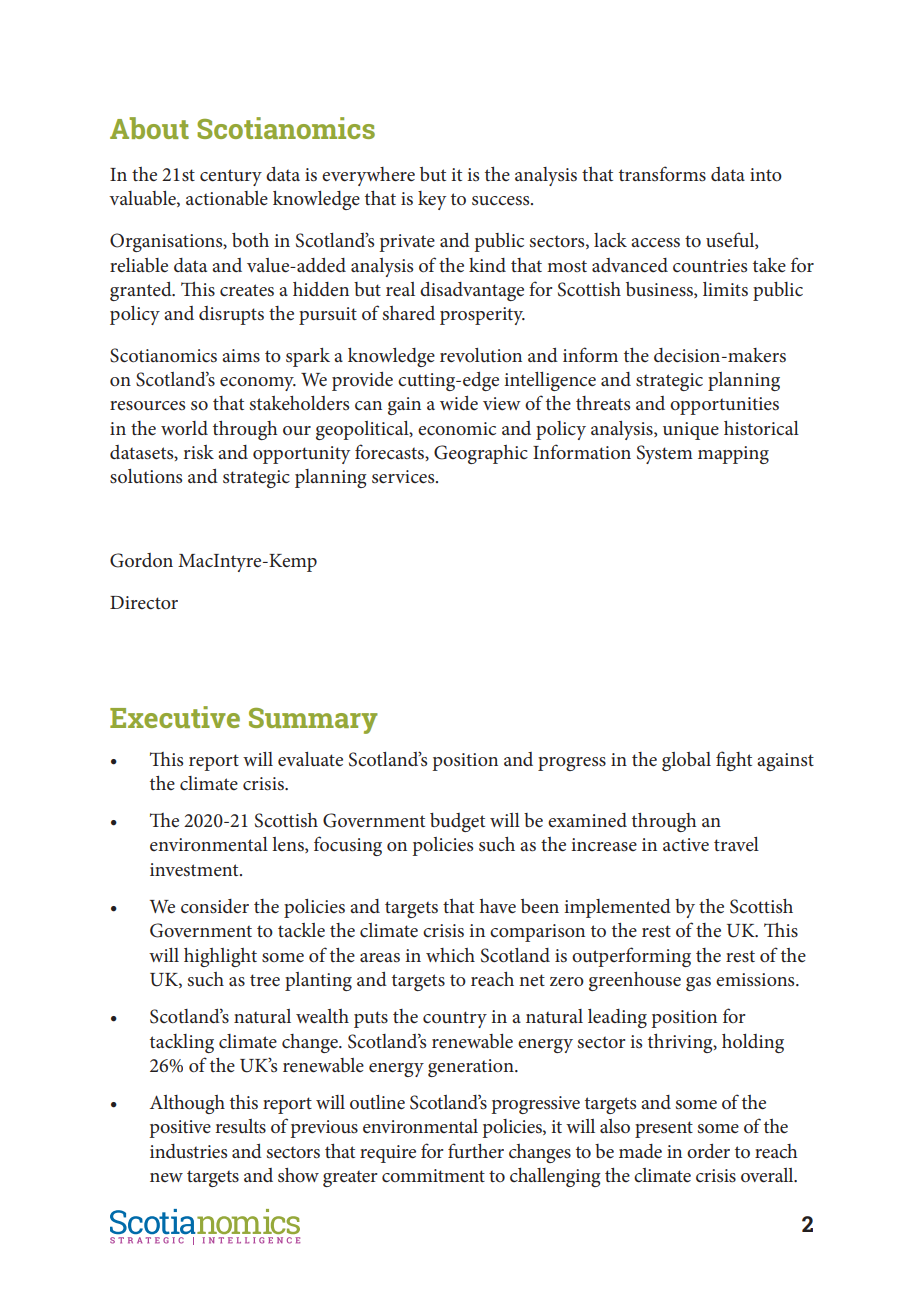 The height and width of the document is (1308, 924). I want to click on century, so click(231, 177).
